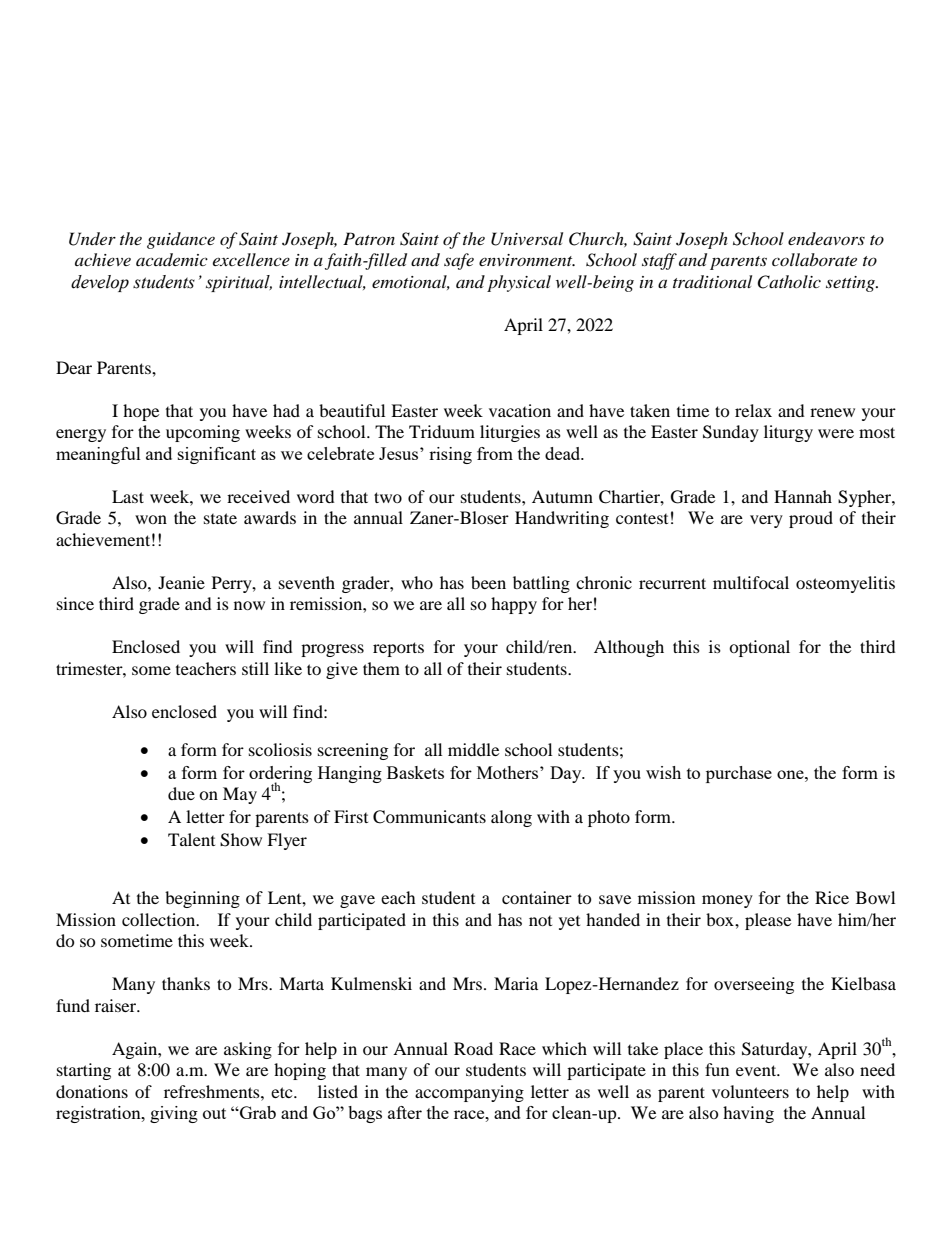 The width and height of the screenshot is (952, 1233). I want to click on Catholic, so click(789, 282).
